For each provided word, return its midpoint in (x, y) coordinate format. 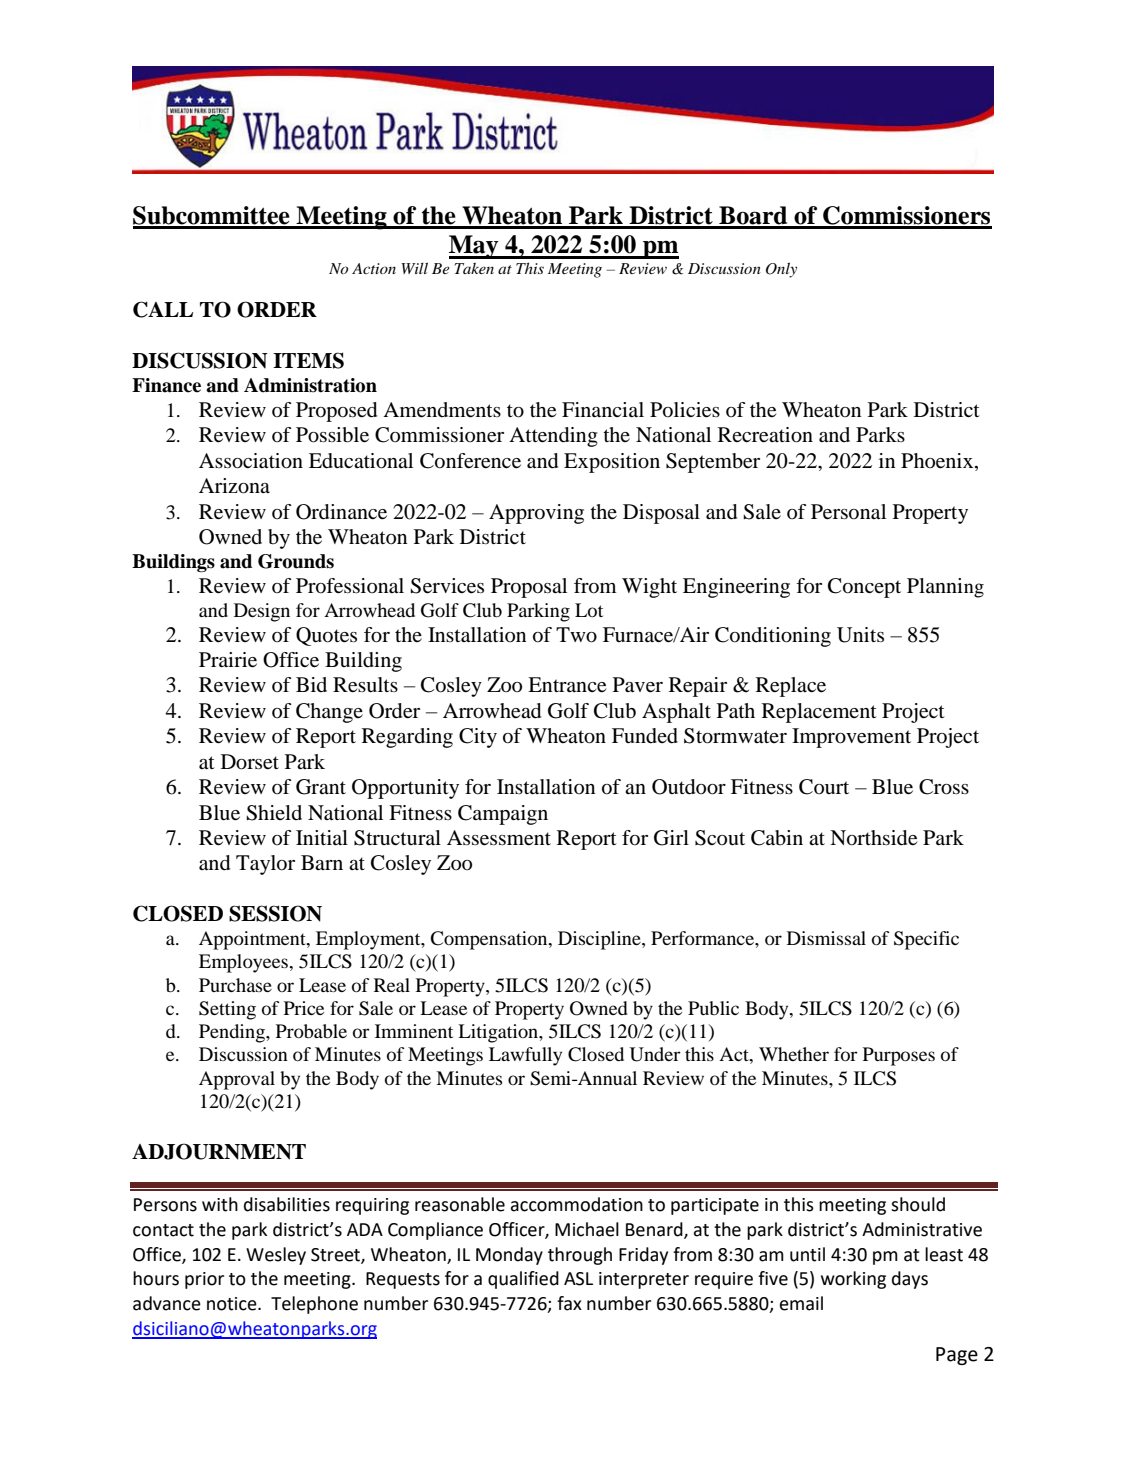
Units (860, 635)
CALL (163, 309)
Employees (244, 963)
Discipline (600, 940)
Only (781, 270)
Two (576, 635)
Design (262, 612)
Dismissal (826, 938)
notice (233, 1304)
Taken (474, 268)
